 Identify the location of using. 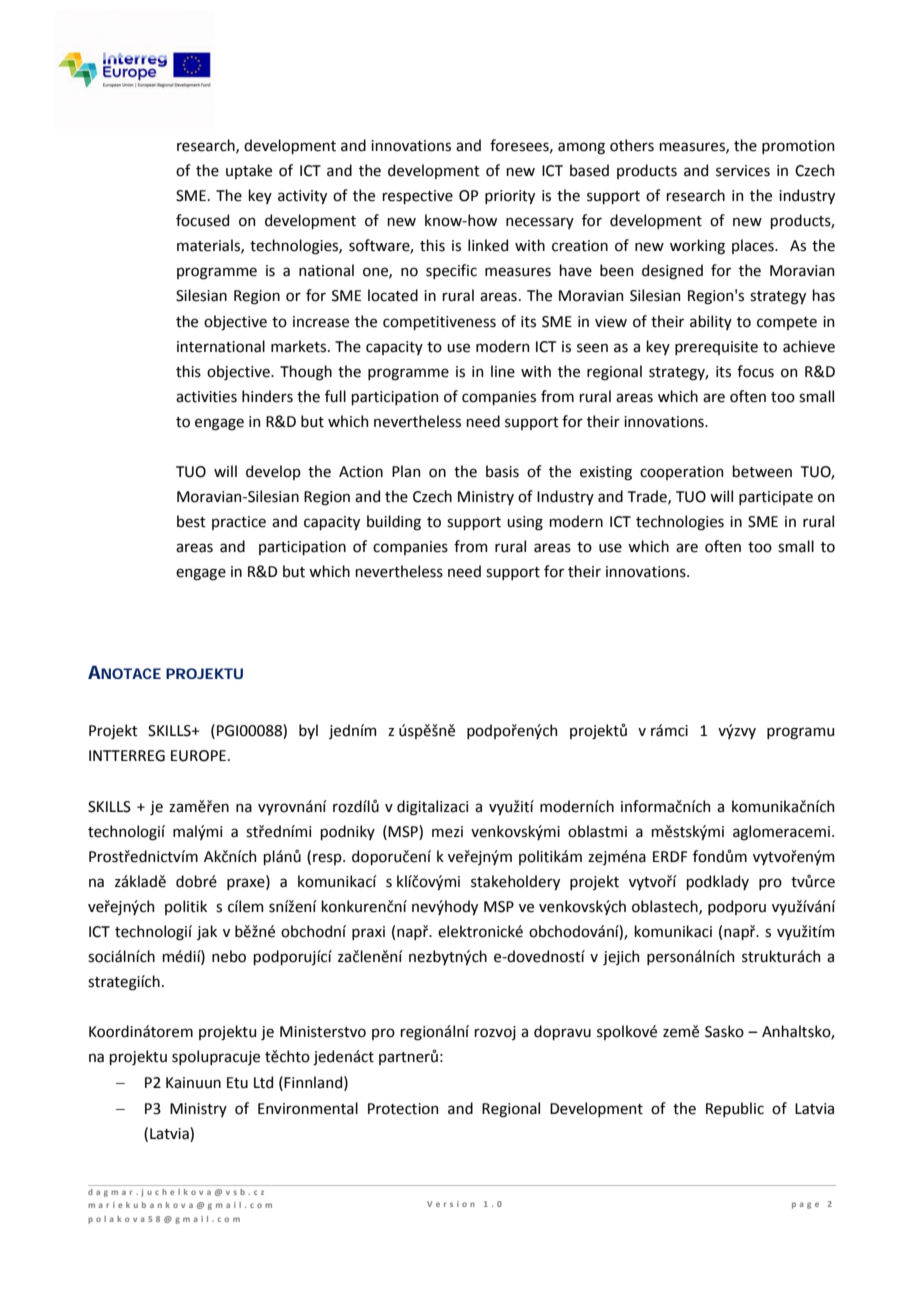
(525, 523).
